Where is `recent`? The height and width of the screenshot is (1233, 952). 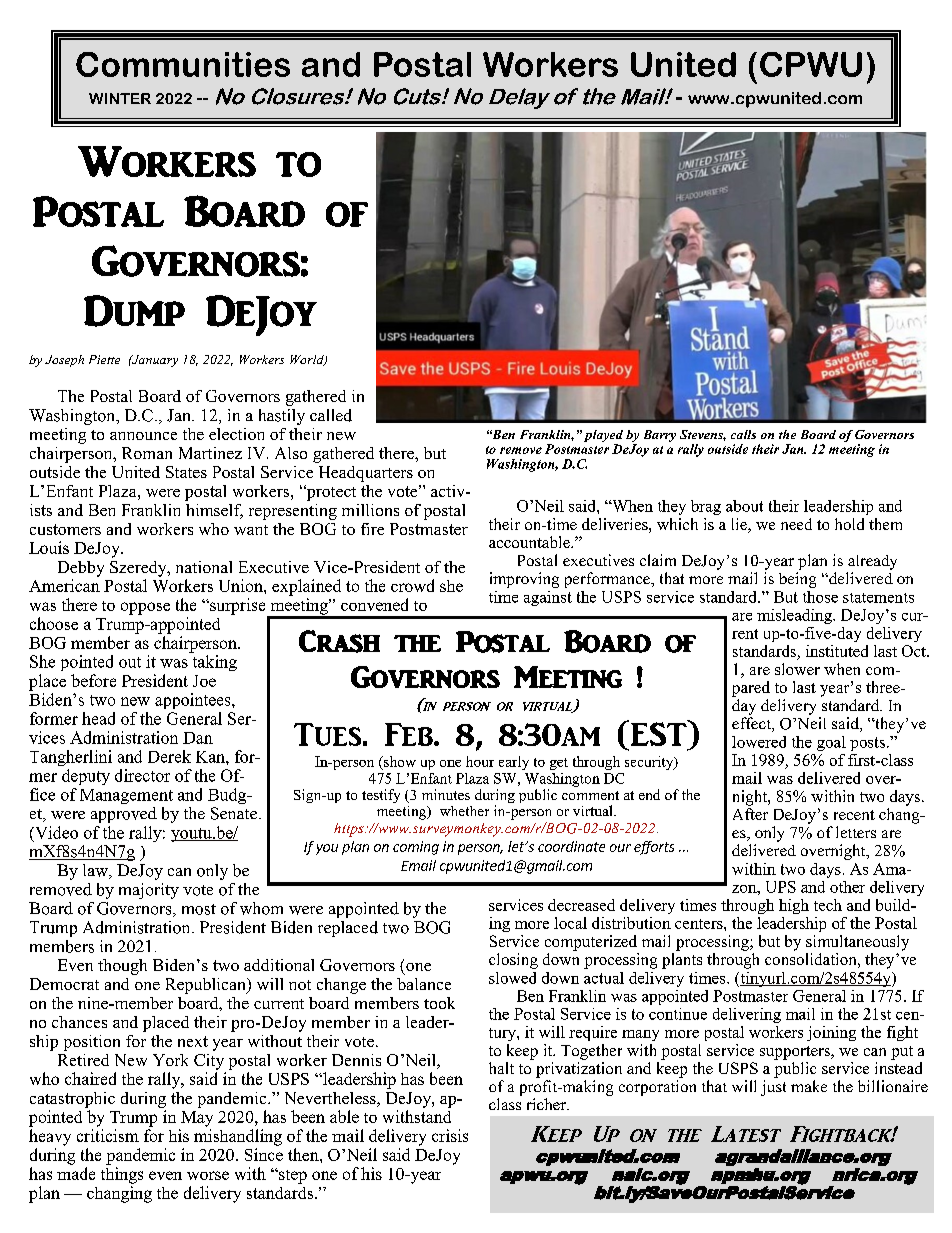
recent is located at coordinates (854, 815).
